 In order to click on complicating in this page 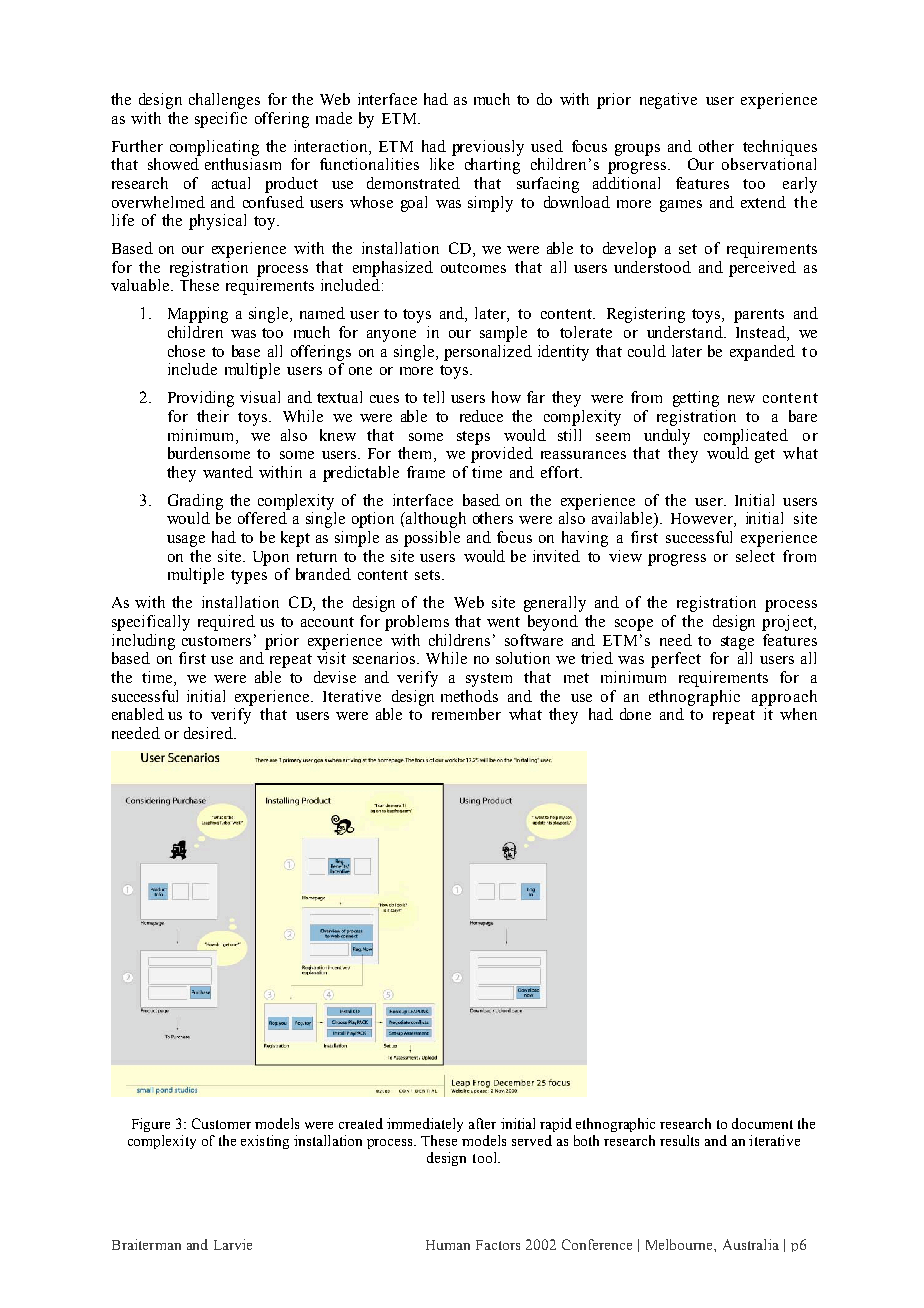, I will do `click(214, 148)`.
